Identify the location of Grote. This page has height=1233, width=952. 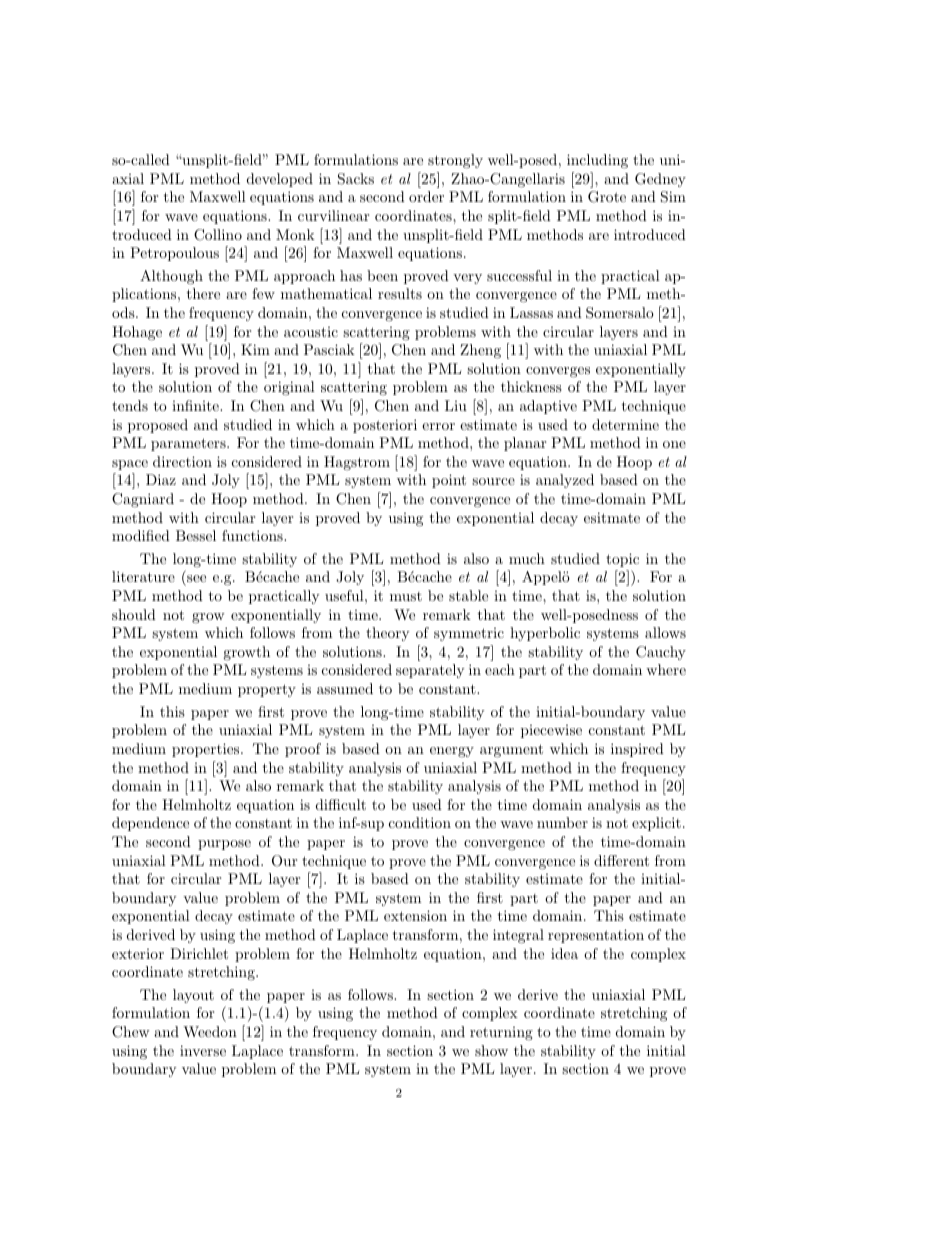
(607, 197).
